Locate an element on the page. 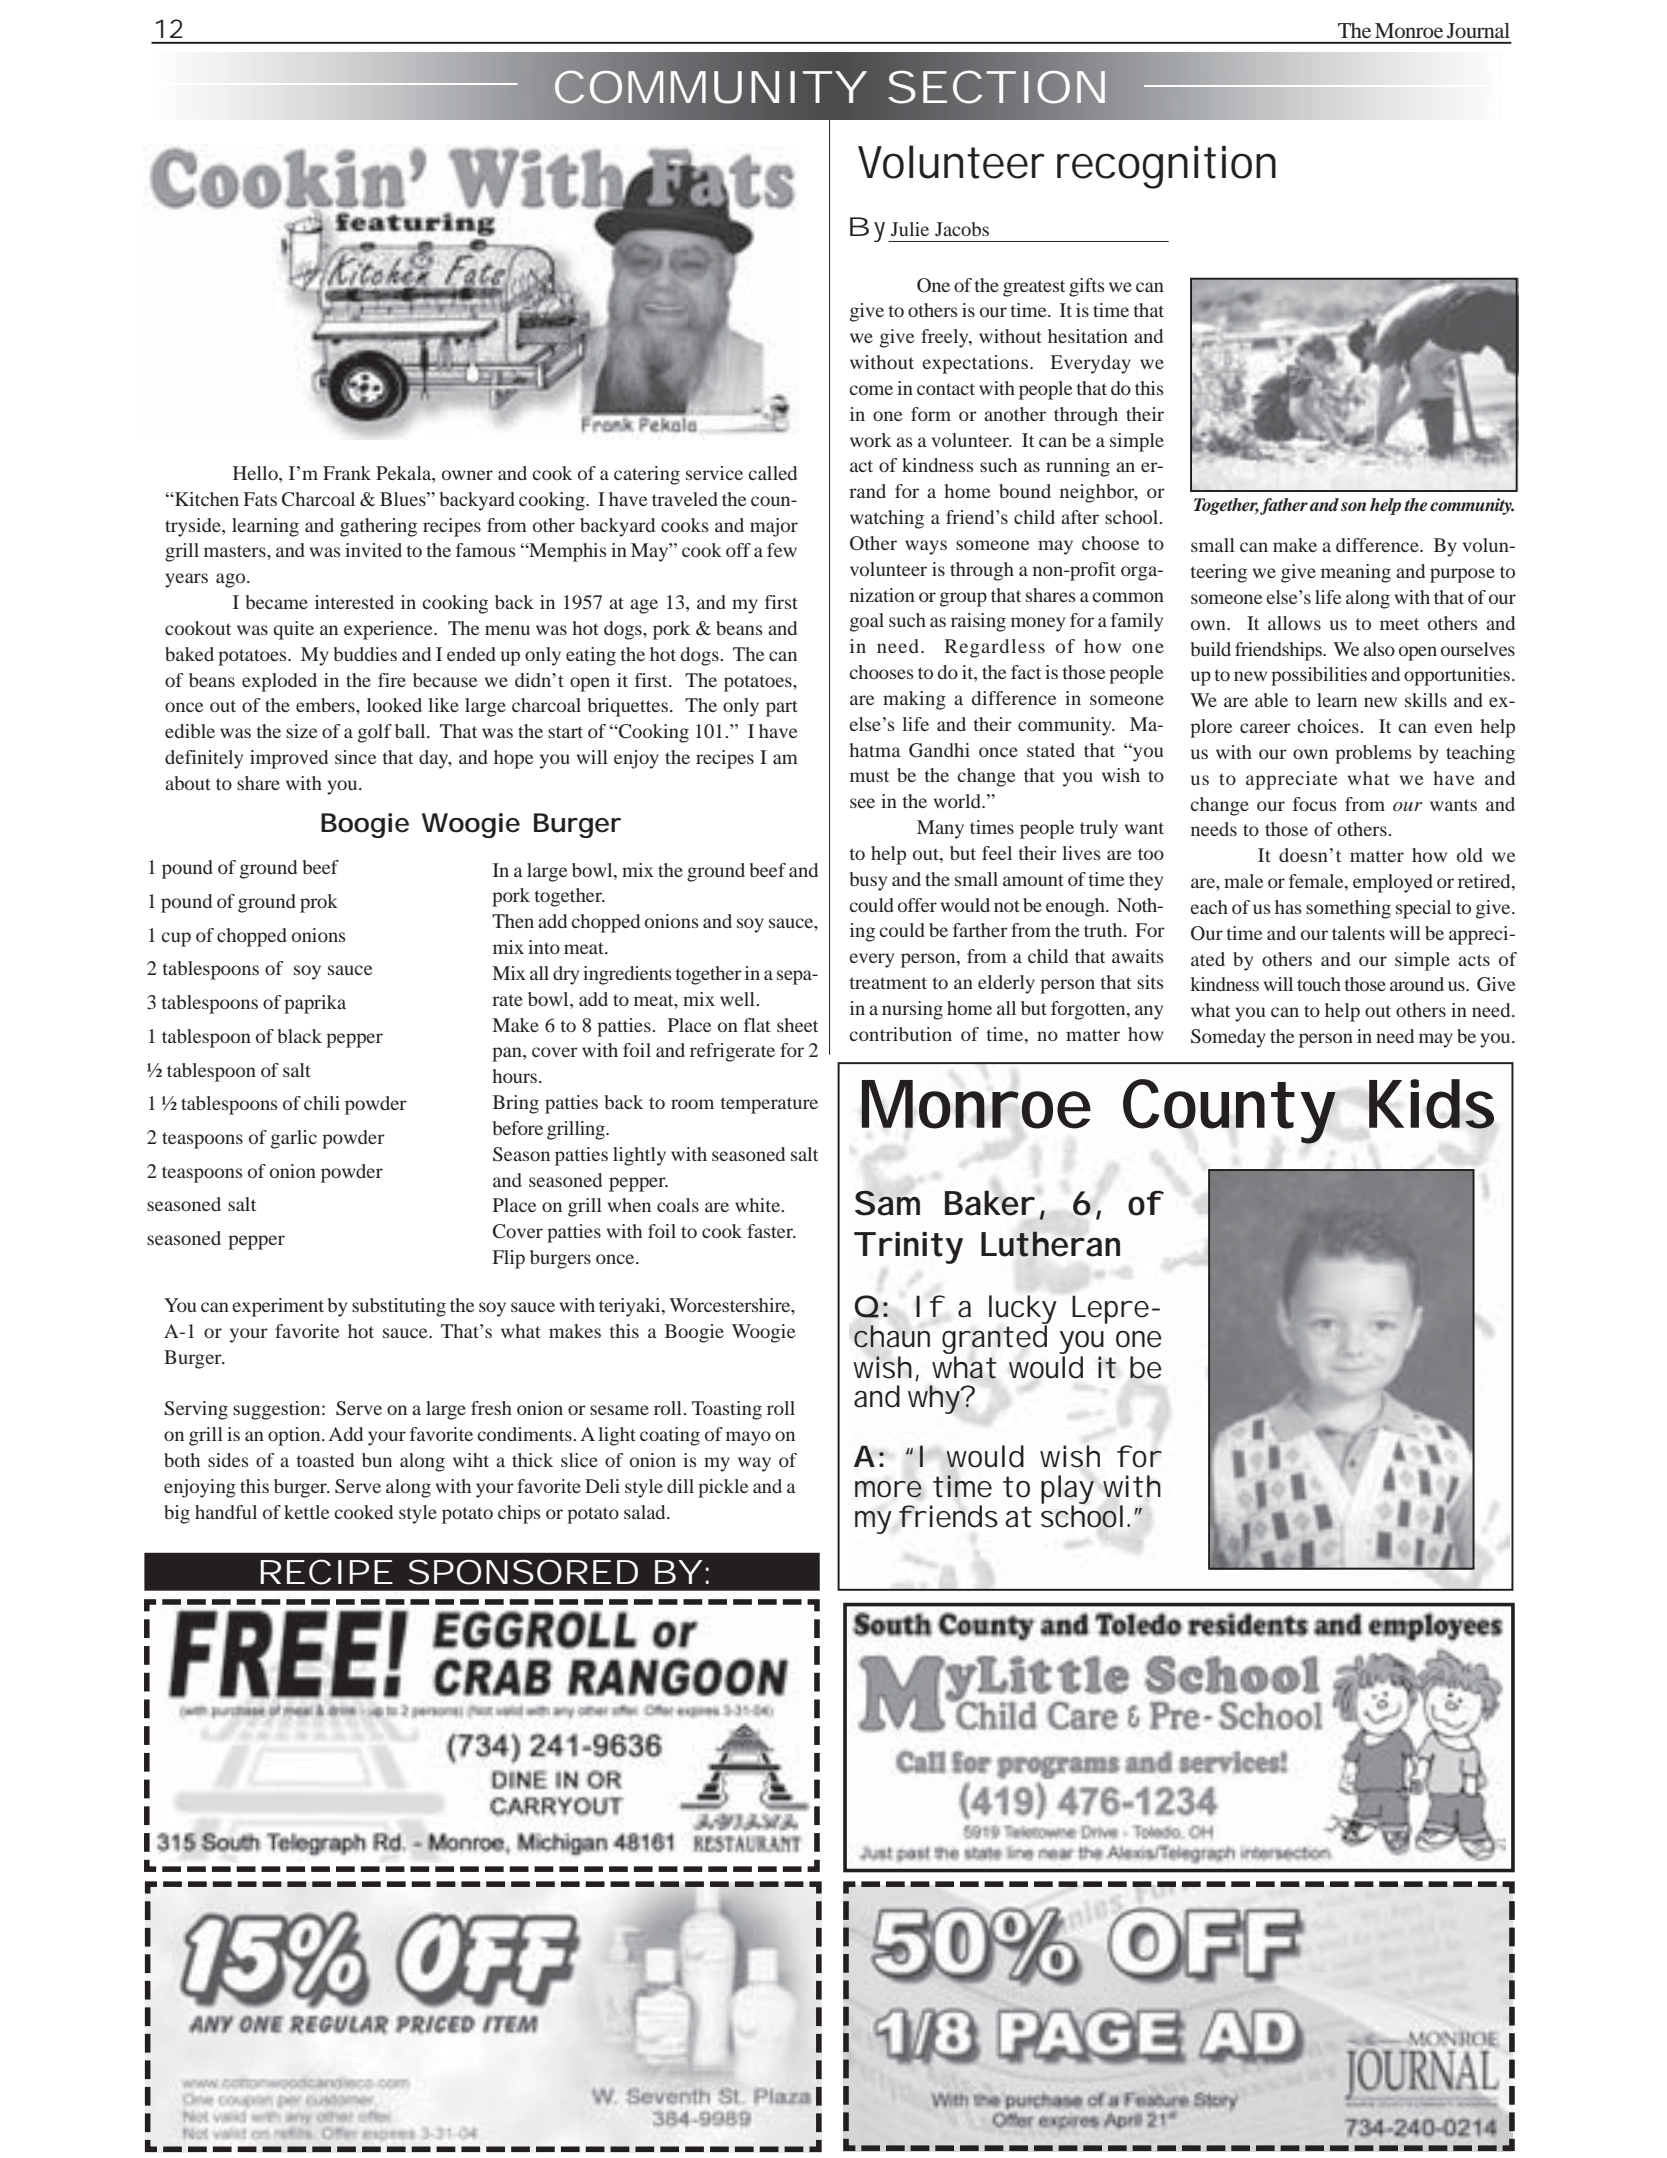  more is located at coordinates (888, 1489).
